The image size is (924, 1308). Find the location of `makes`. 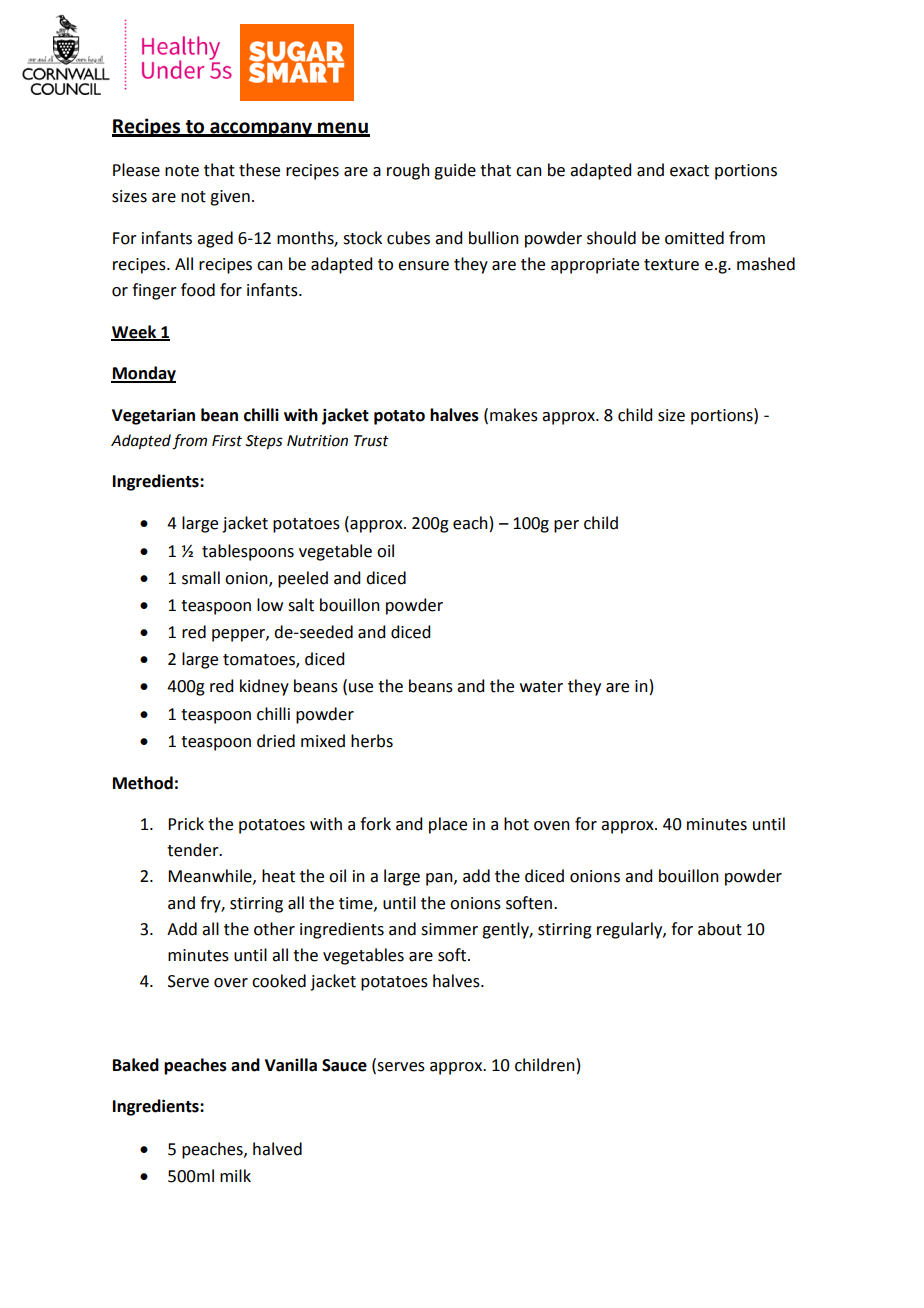

makes is located at coordinates (514, 415).
